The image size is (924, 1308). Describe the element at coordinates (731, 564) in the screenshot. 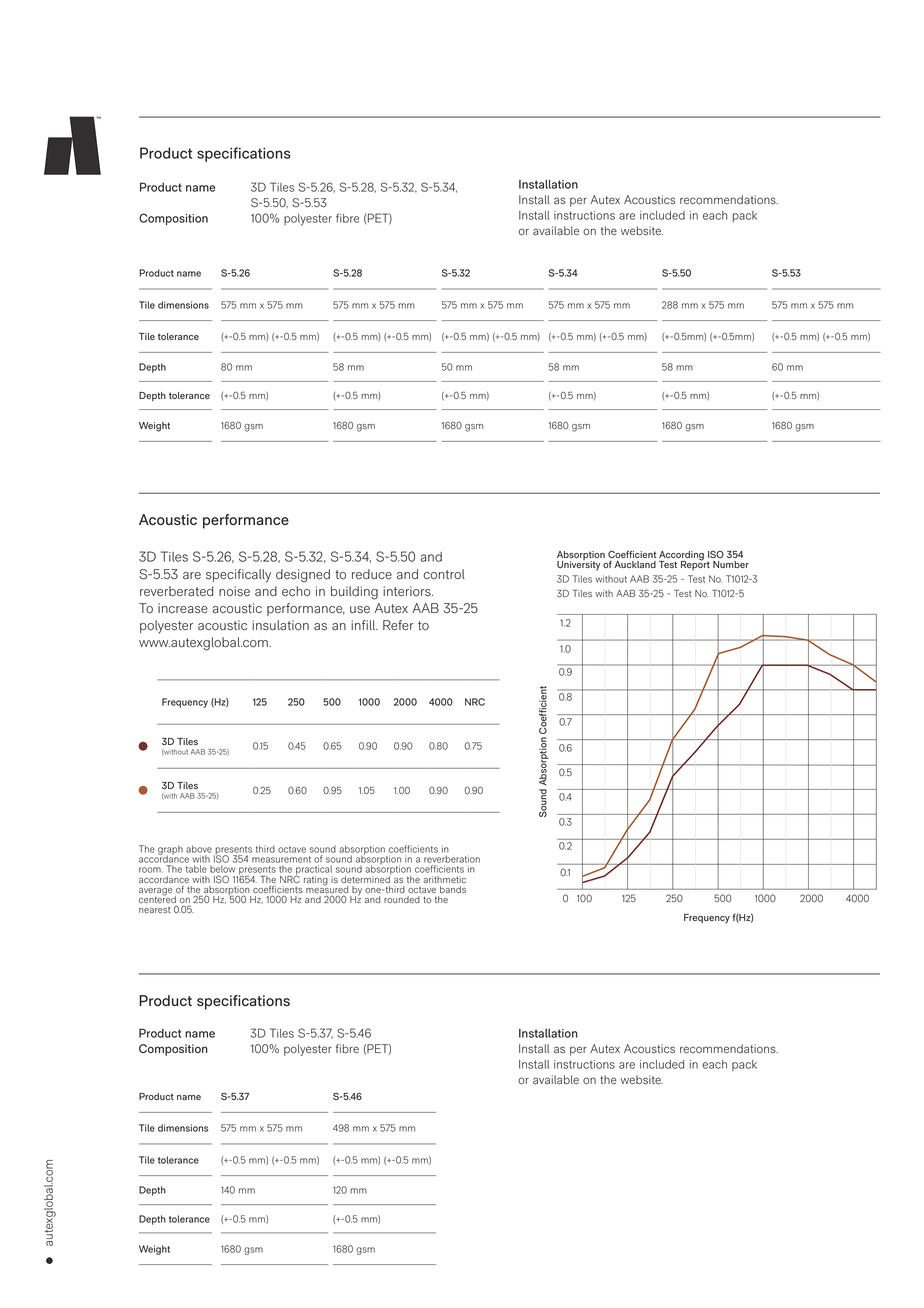

I see `Number` at that location.
